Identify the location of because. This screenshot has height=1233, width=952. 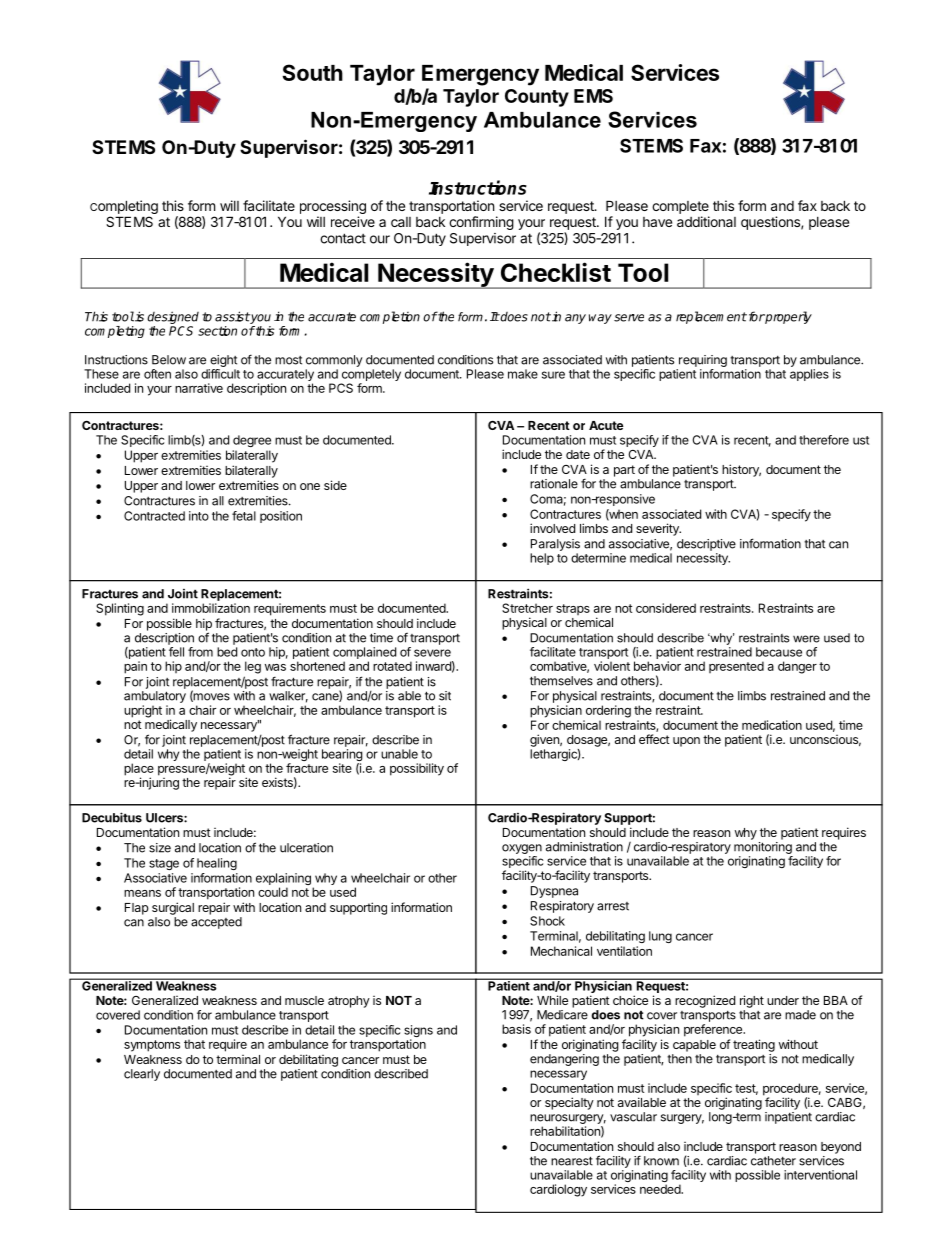
(779, 652).
